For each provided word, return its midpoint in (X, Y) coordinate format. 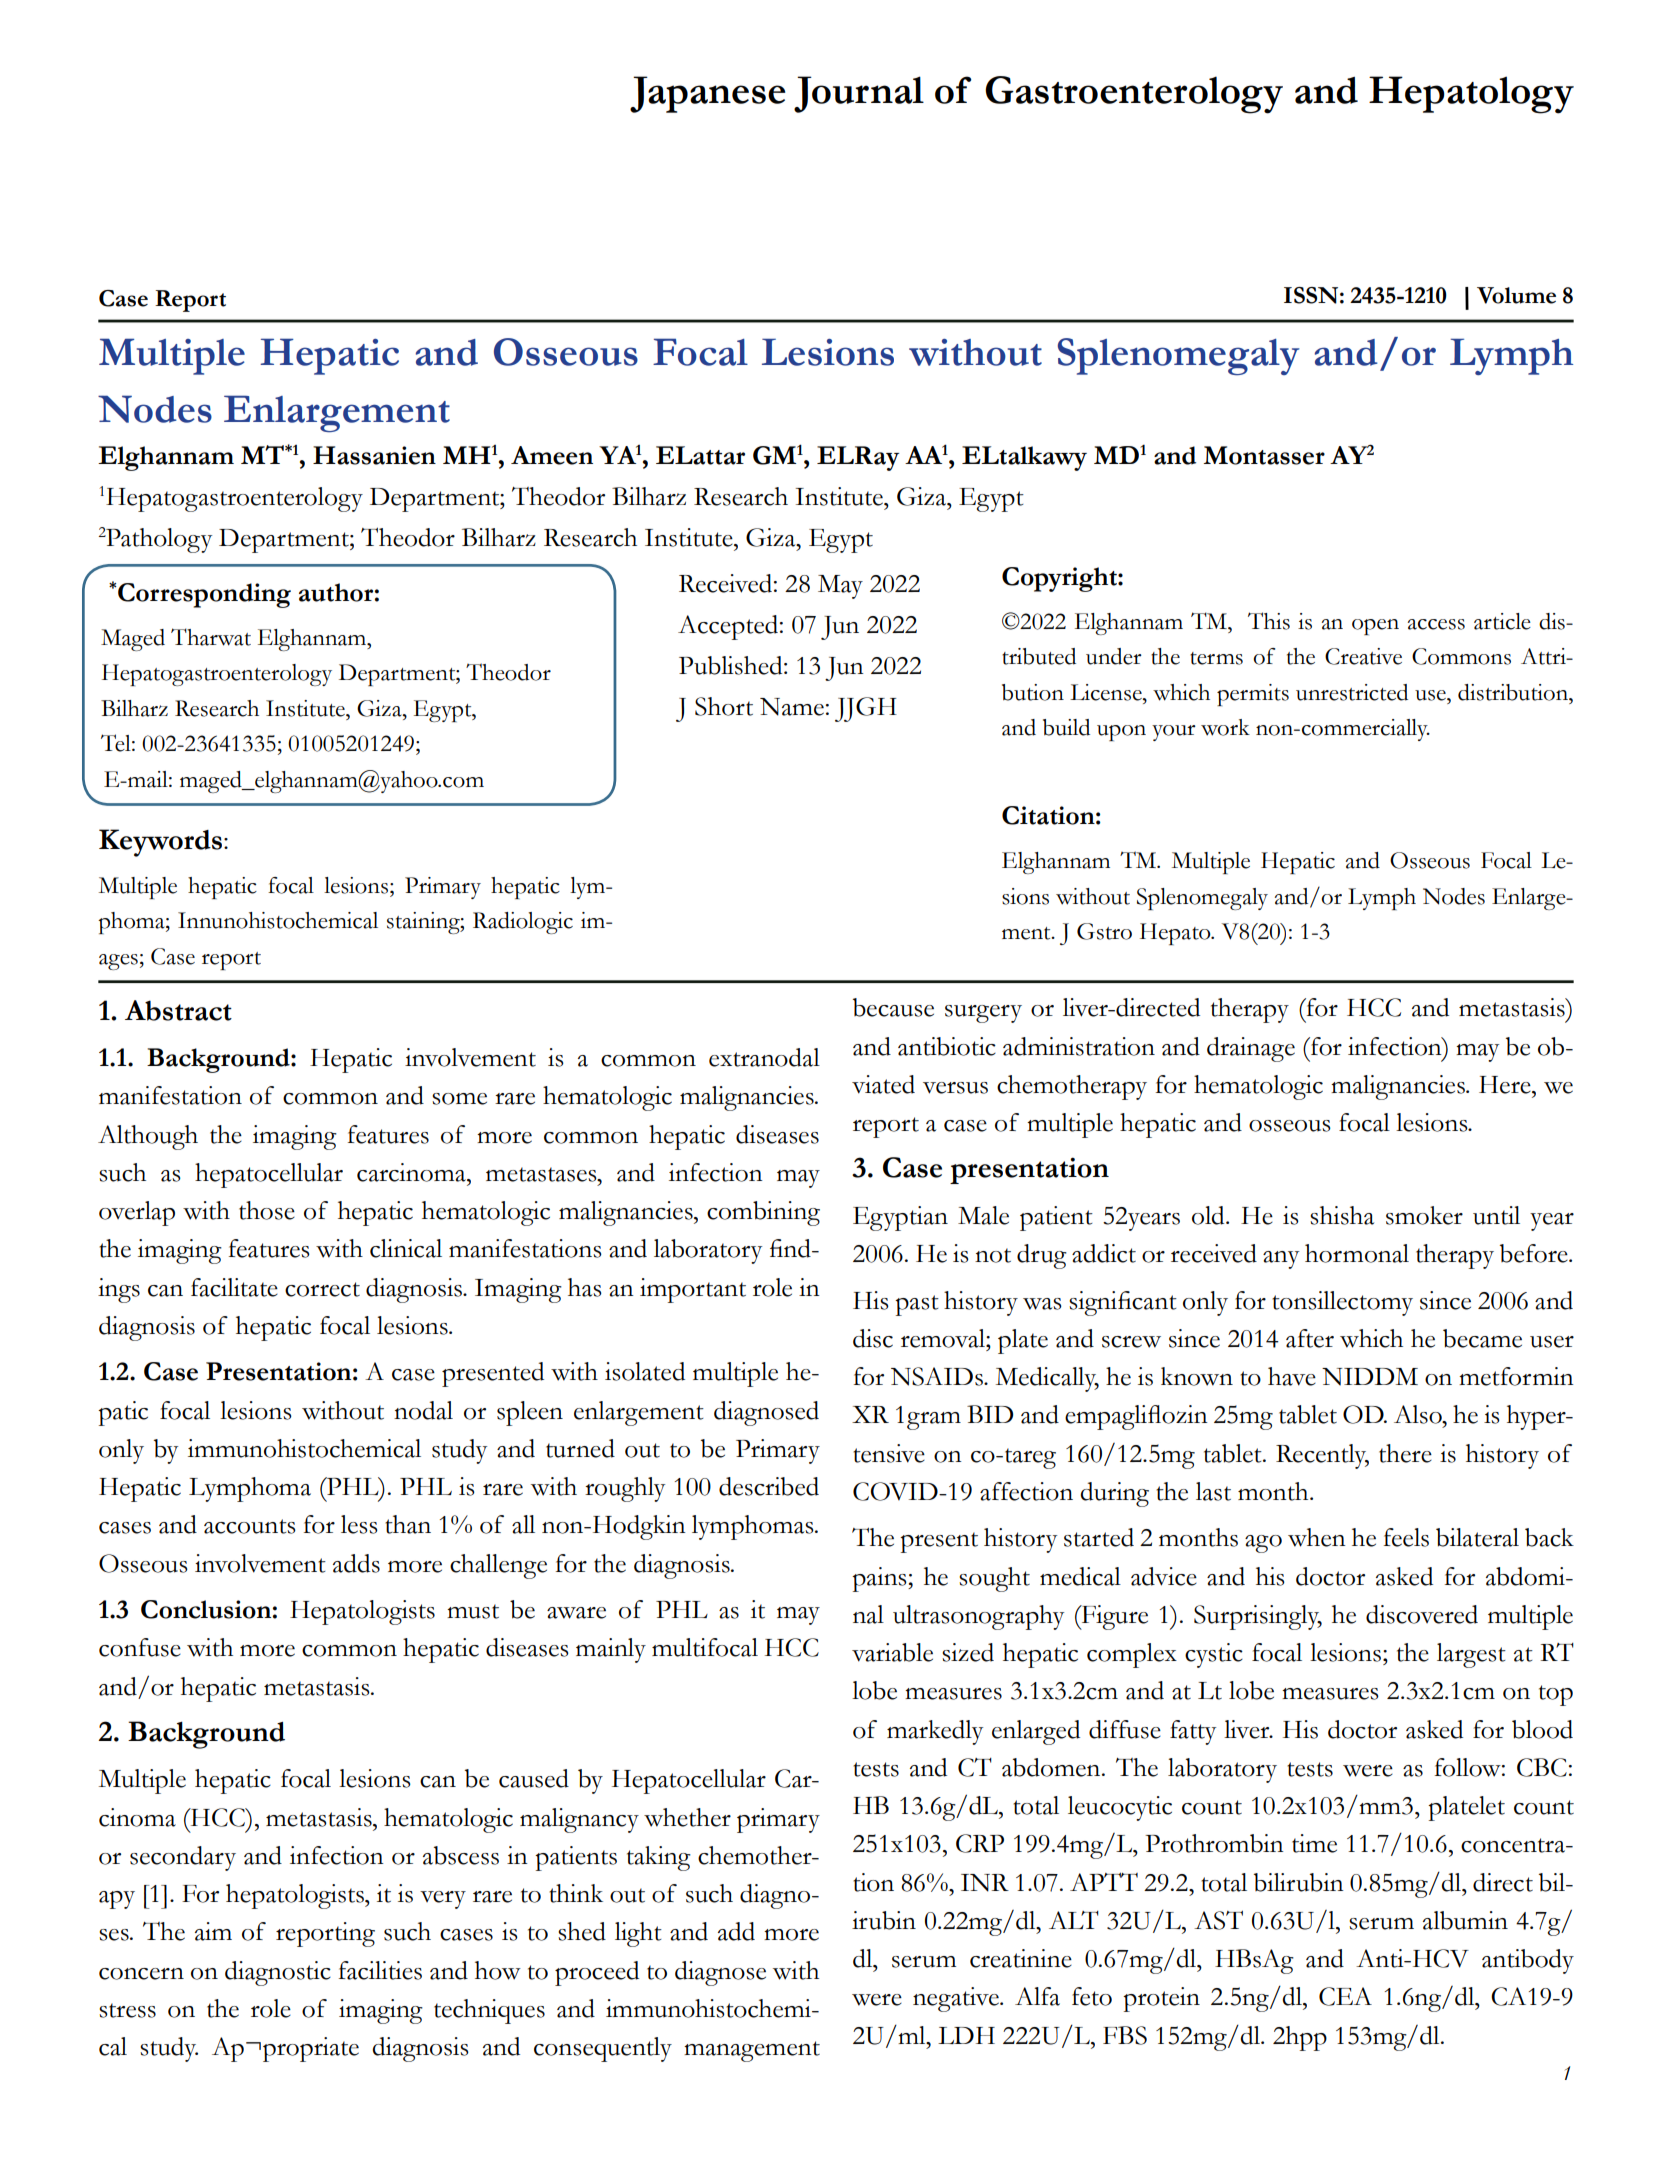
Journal (859, 94)
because (893, 1007)
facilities (380, 1970)
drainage (1251, 1049)
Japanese (708, 94)
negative (957, 1999)
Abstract (178, 1010)
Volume (1516, 295)
